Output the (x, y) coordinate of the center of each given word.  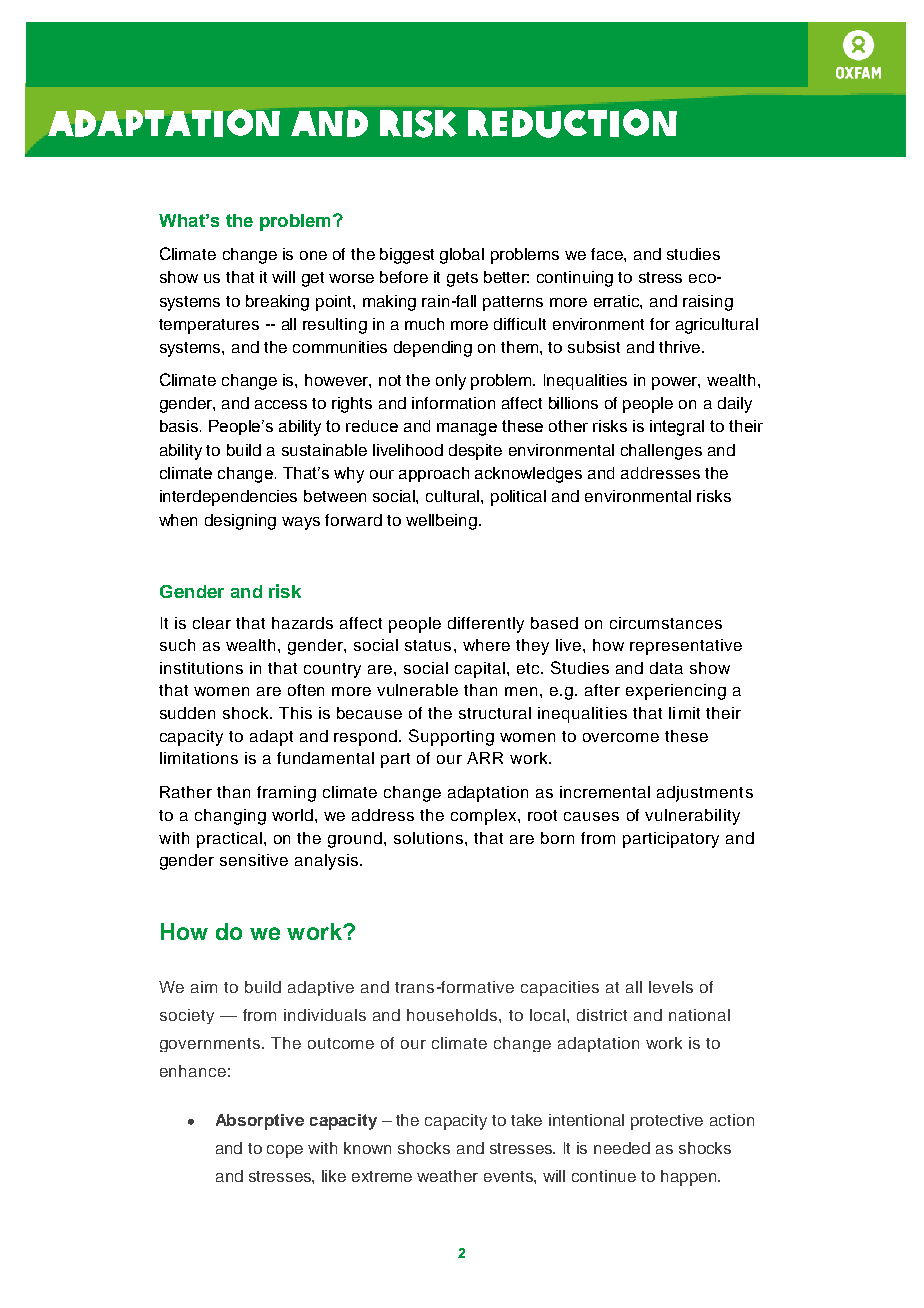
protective (667, 1122)
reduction (572, 123)
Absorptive (260, 1122)
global (462, 256)
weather (447, 1176)
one (313, 255)
